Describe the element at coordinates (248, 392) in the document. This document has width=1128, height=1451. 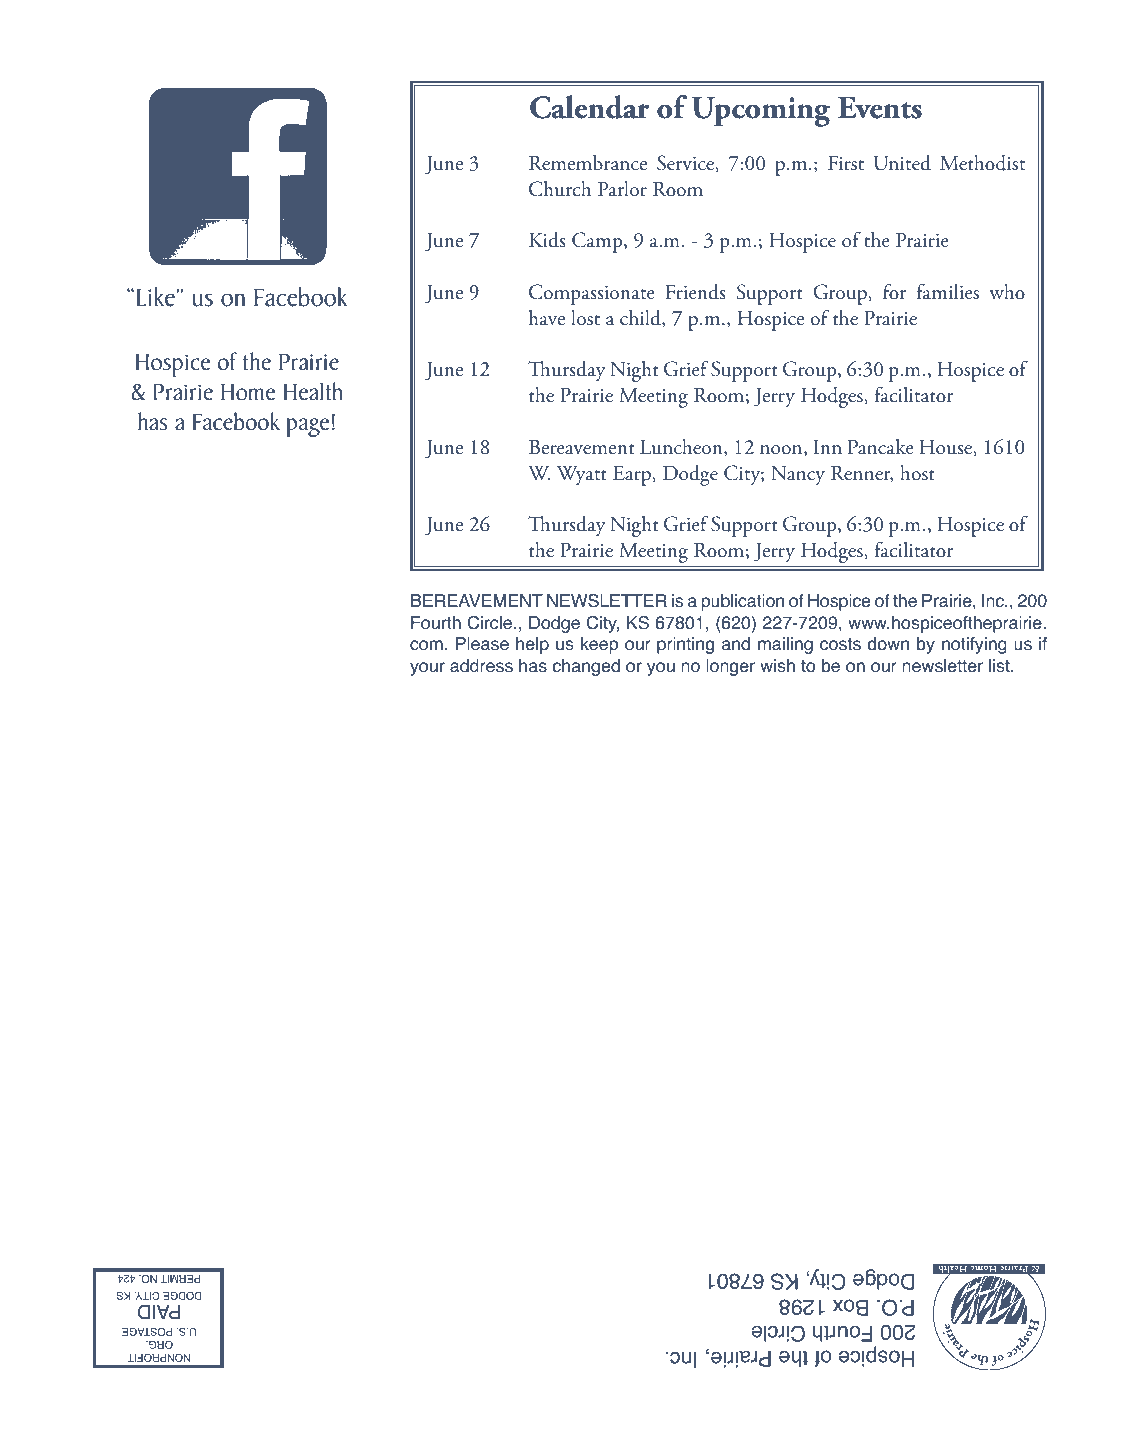
I see `Home` at that location.
